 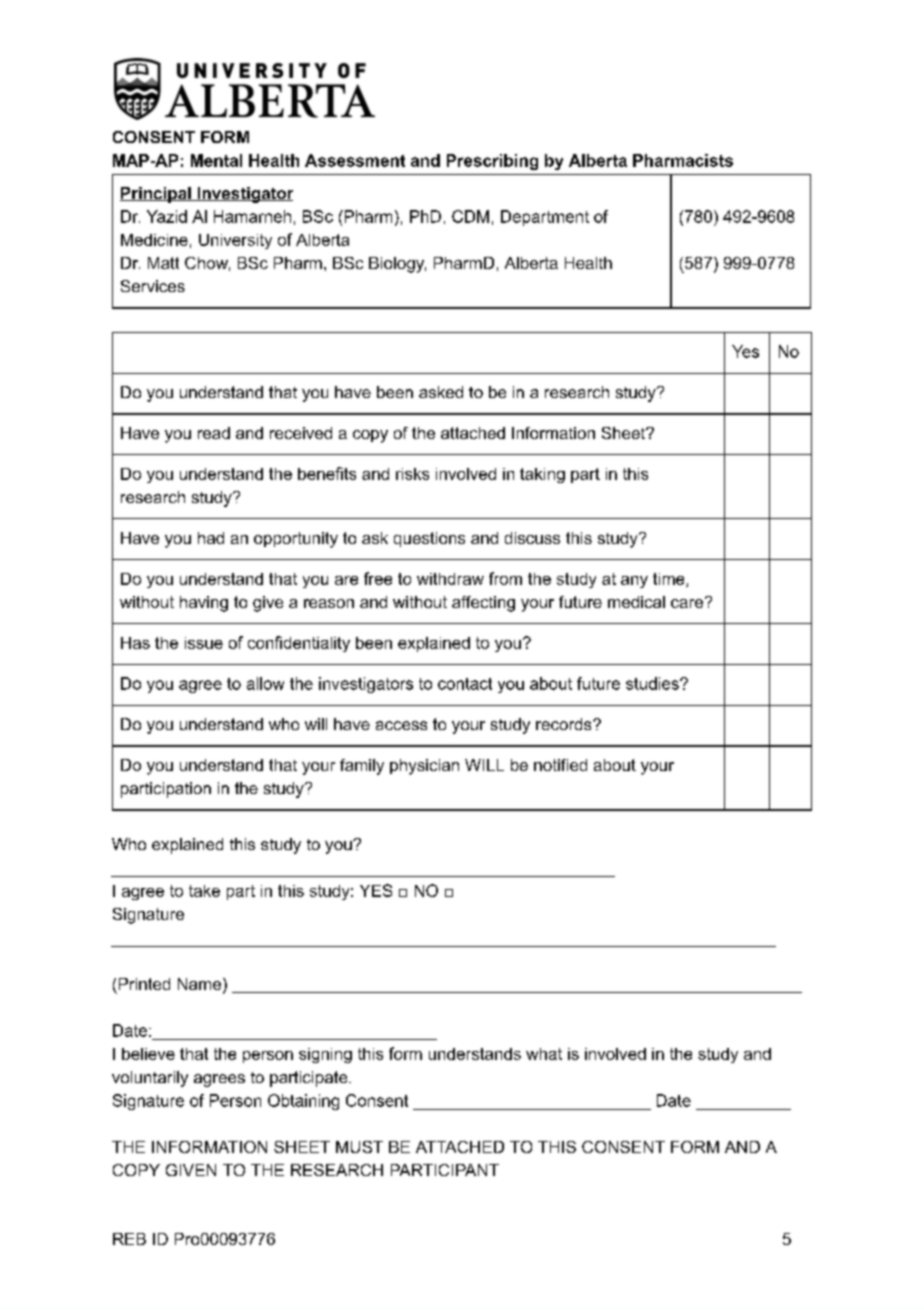 I want to click on records, so click(x=565, y=724).
